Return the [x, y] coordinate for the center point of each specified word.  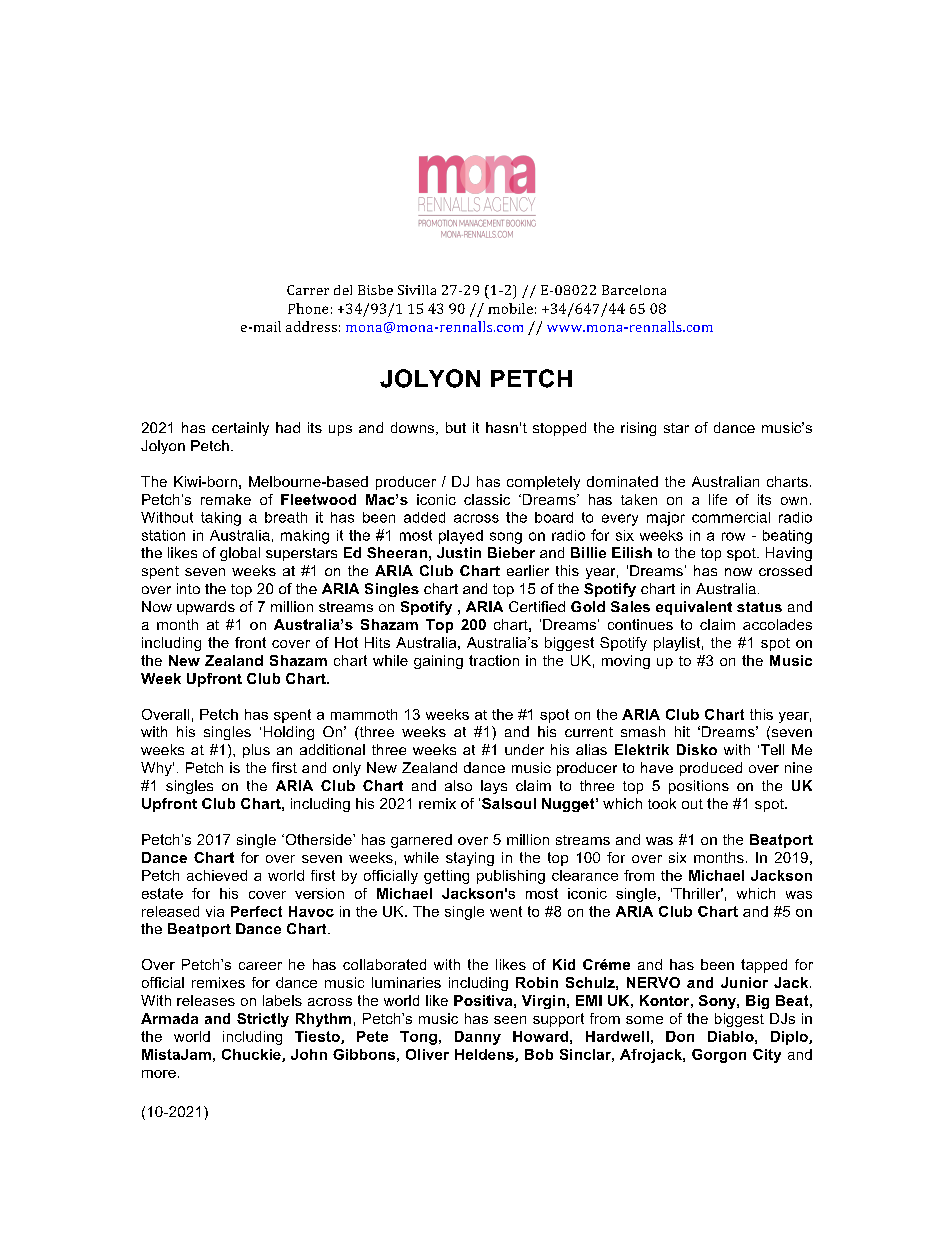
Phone [308, 308]
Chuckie [252, 1055]
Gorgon [719, 1056]
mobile [510, 308]
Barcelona [634, 290]
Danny [478, 1038]
